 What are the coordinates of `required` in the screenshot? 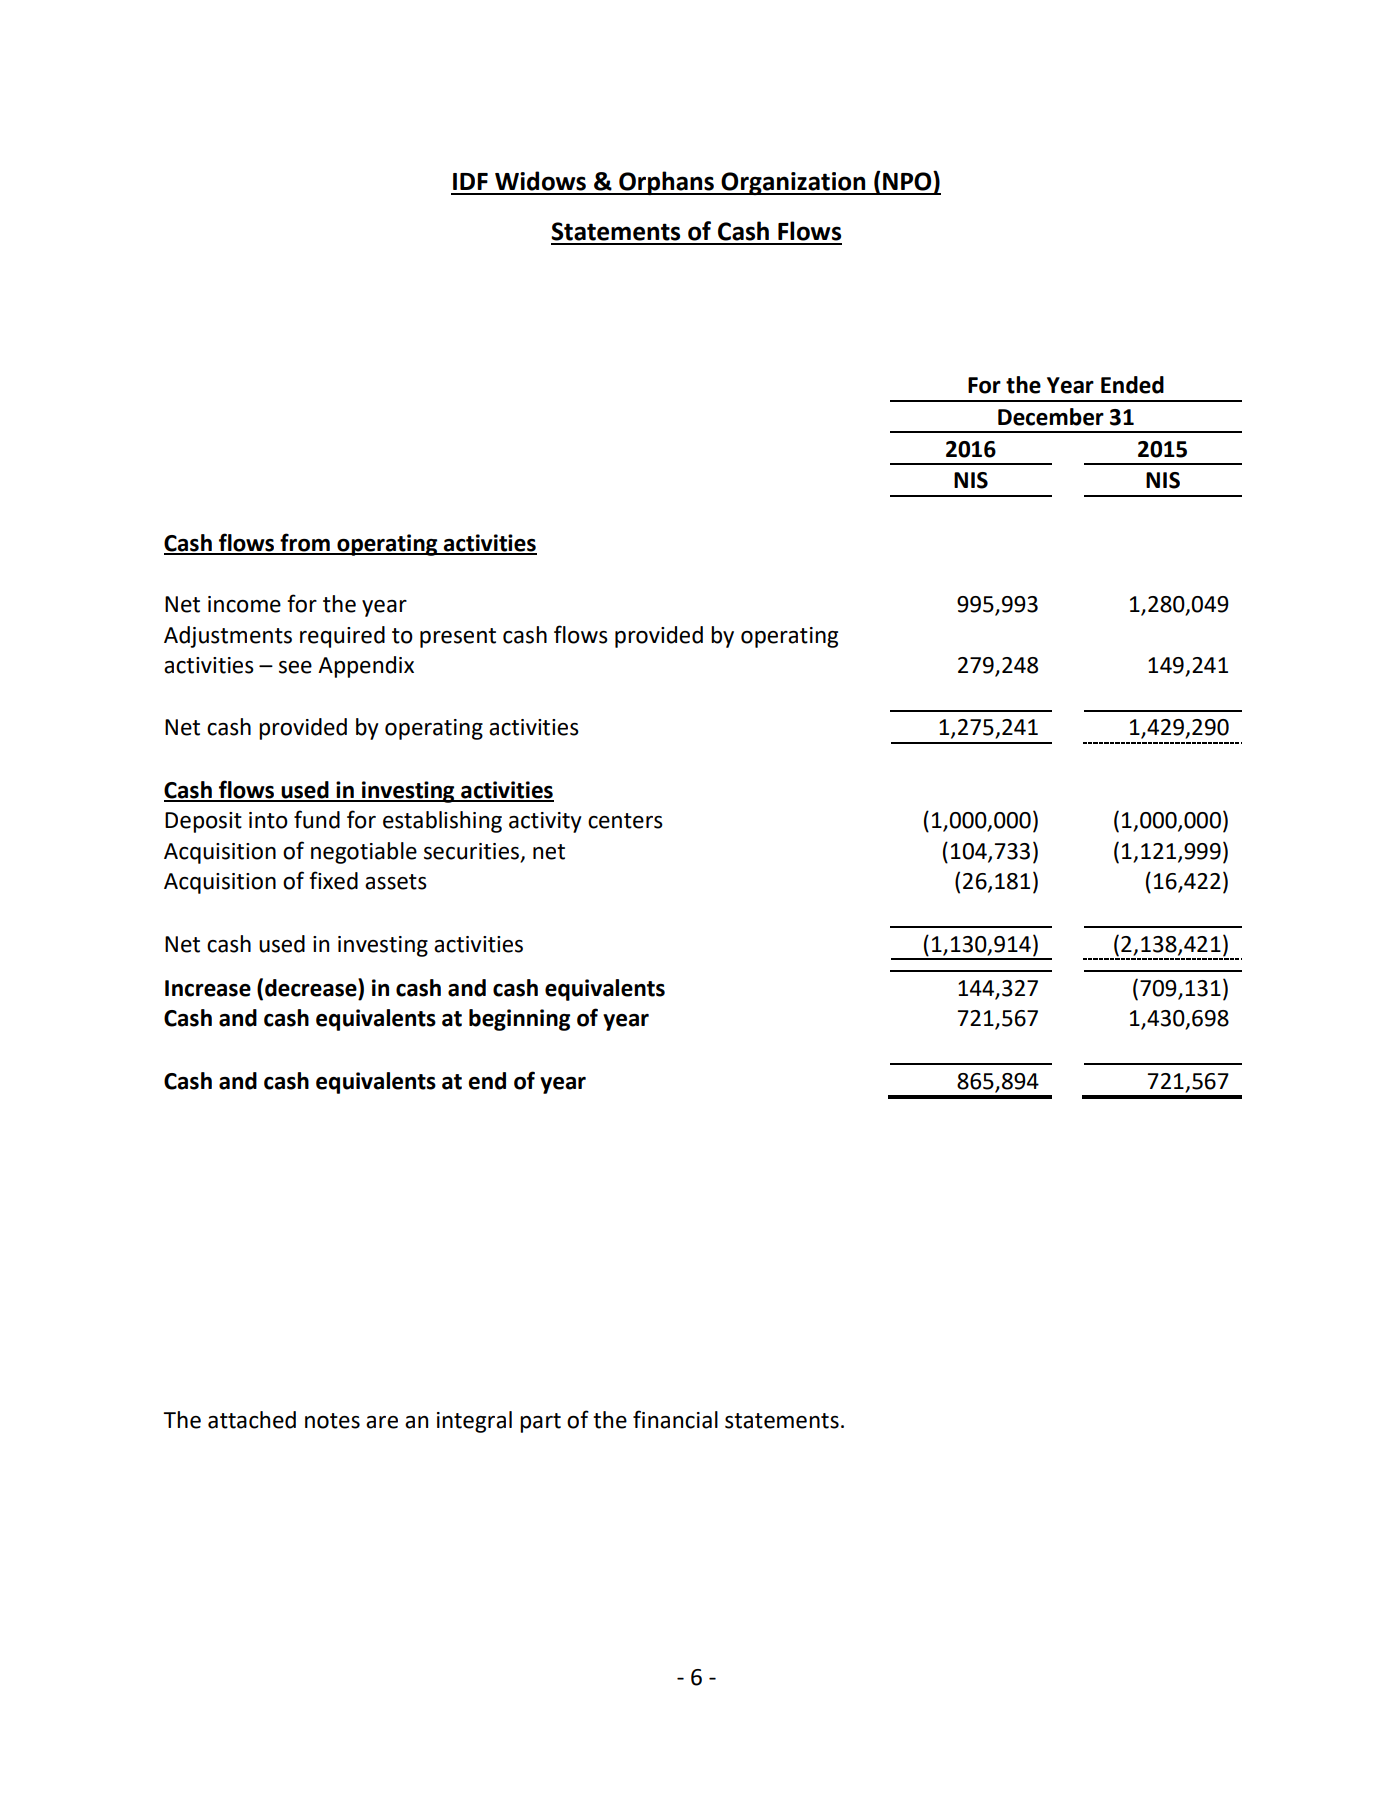 It's located at (342, 637).
